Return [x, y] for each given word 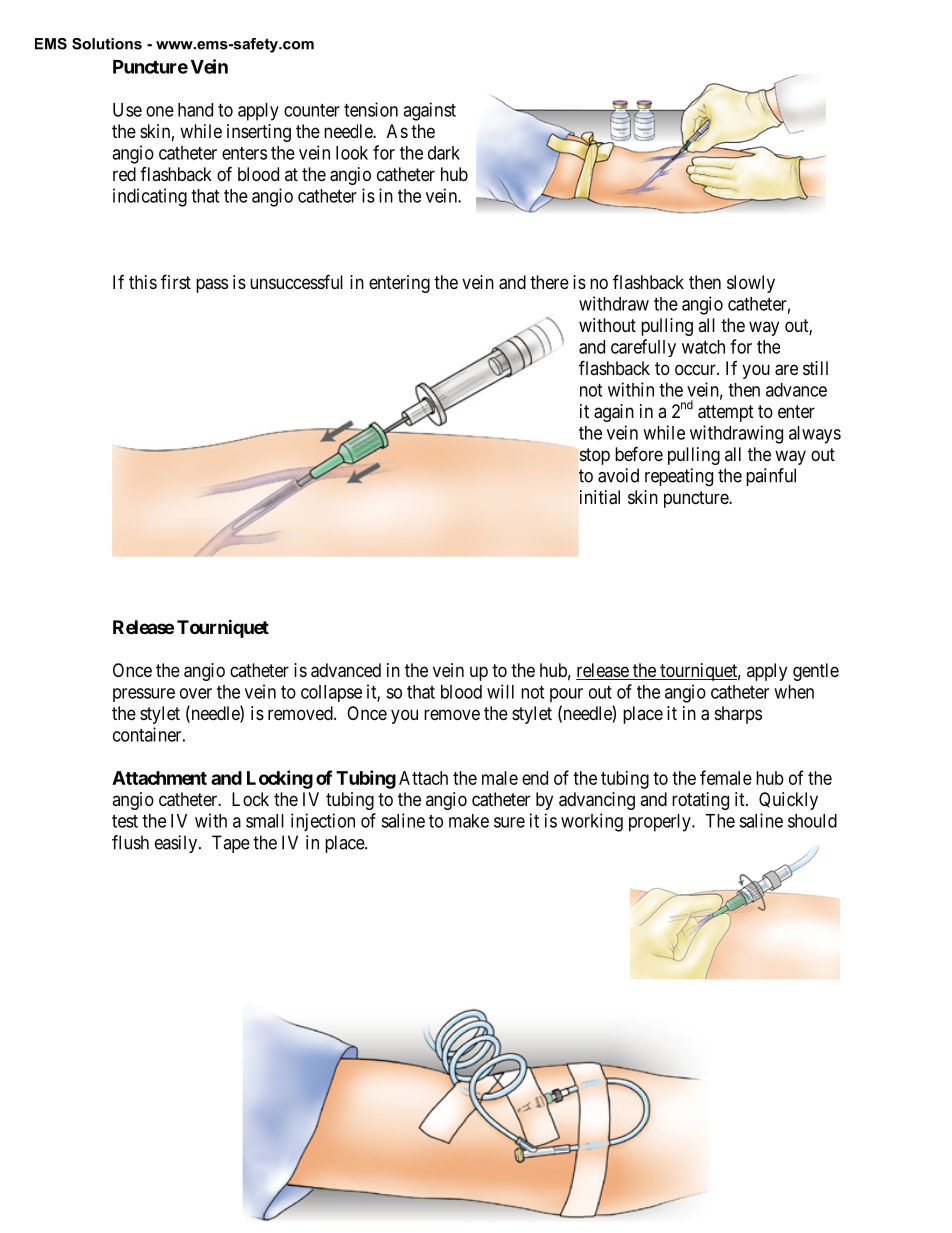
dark [444, 153]
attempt [726, 413]
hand [195, 110]
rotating [700, 801]
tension [371, 109]
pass [212, 285]
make [469, 821]
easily [177, 844]
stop [595, 456]
